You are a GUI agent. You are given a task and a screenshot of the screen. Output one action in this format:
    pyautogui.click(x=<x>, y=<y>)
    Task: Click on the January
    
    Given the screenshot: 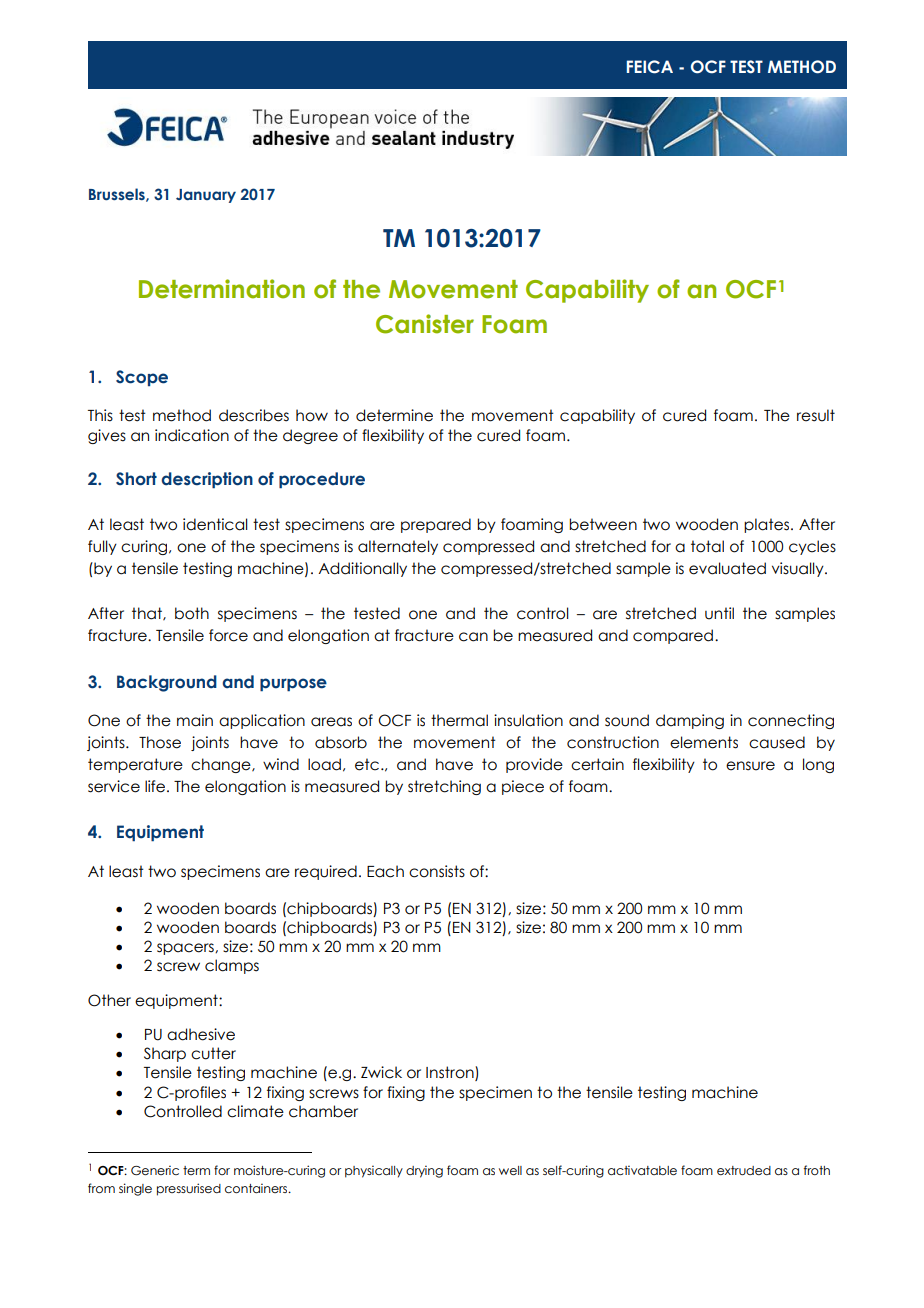 What is the action you would take?
    pyautogui.click(x=206, y=196)
